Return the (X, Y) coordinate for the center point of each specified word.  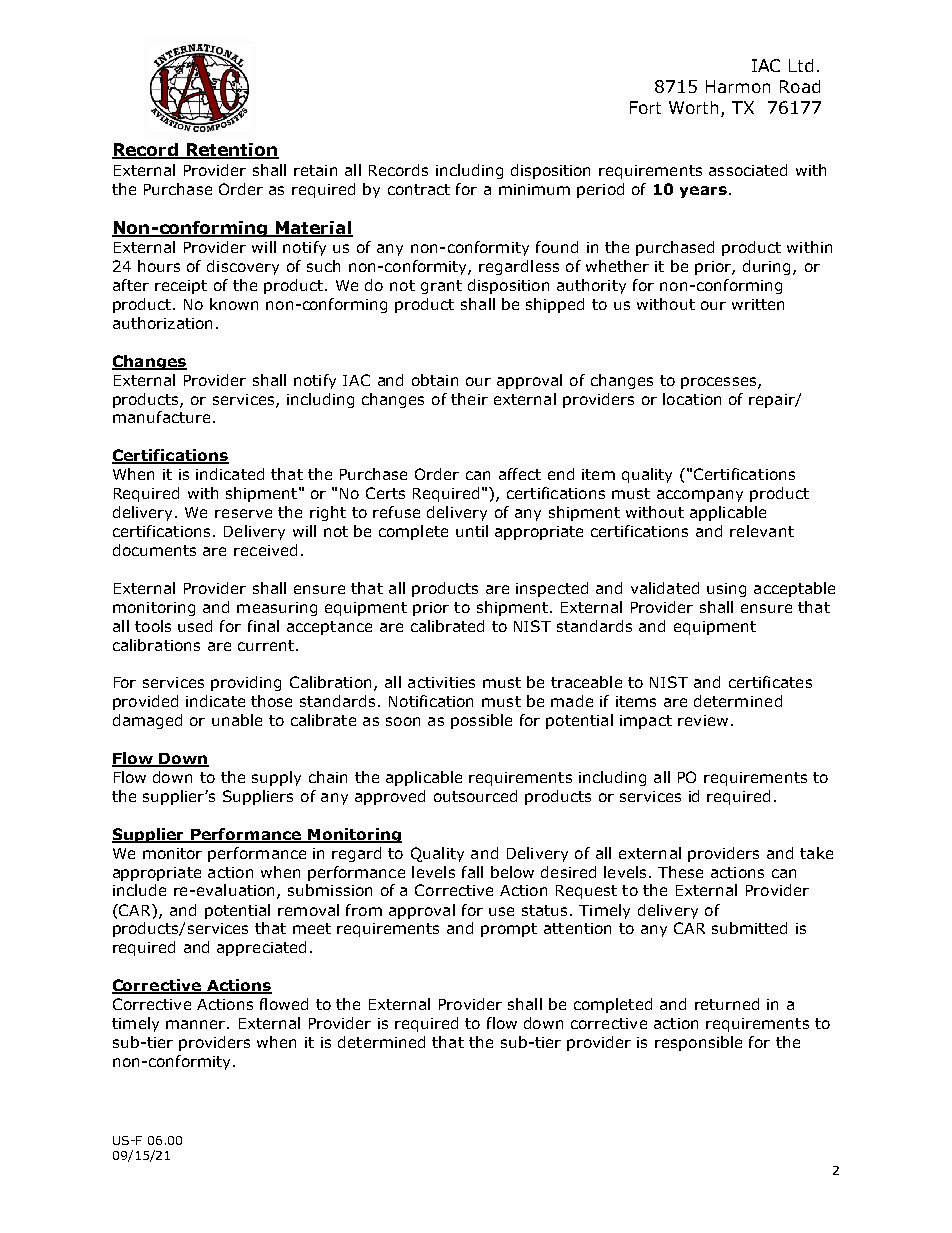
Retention (231, 151)
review (703, 720)
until (472, 531)
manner (197, 1024)
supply (276, 778)
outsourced (475, 796)
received (265, 550)
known (234, 304)
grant (441, 287)
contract (419, 189)
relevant (762, 531)
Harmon (738, 86)
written (758, 304)
